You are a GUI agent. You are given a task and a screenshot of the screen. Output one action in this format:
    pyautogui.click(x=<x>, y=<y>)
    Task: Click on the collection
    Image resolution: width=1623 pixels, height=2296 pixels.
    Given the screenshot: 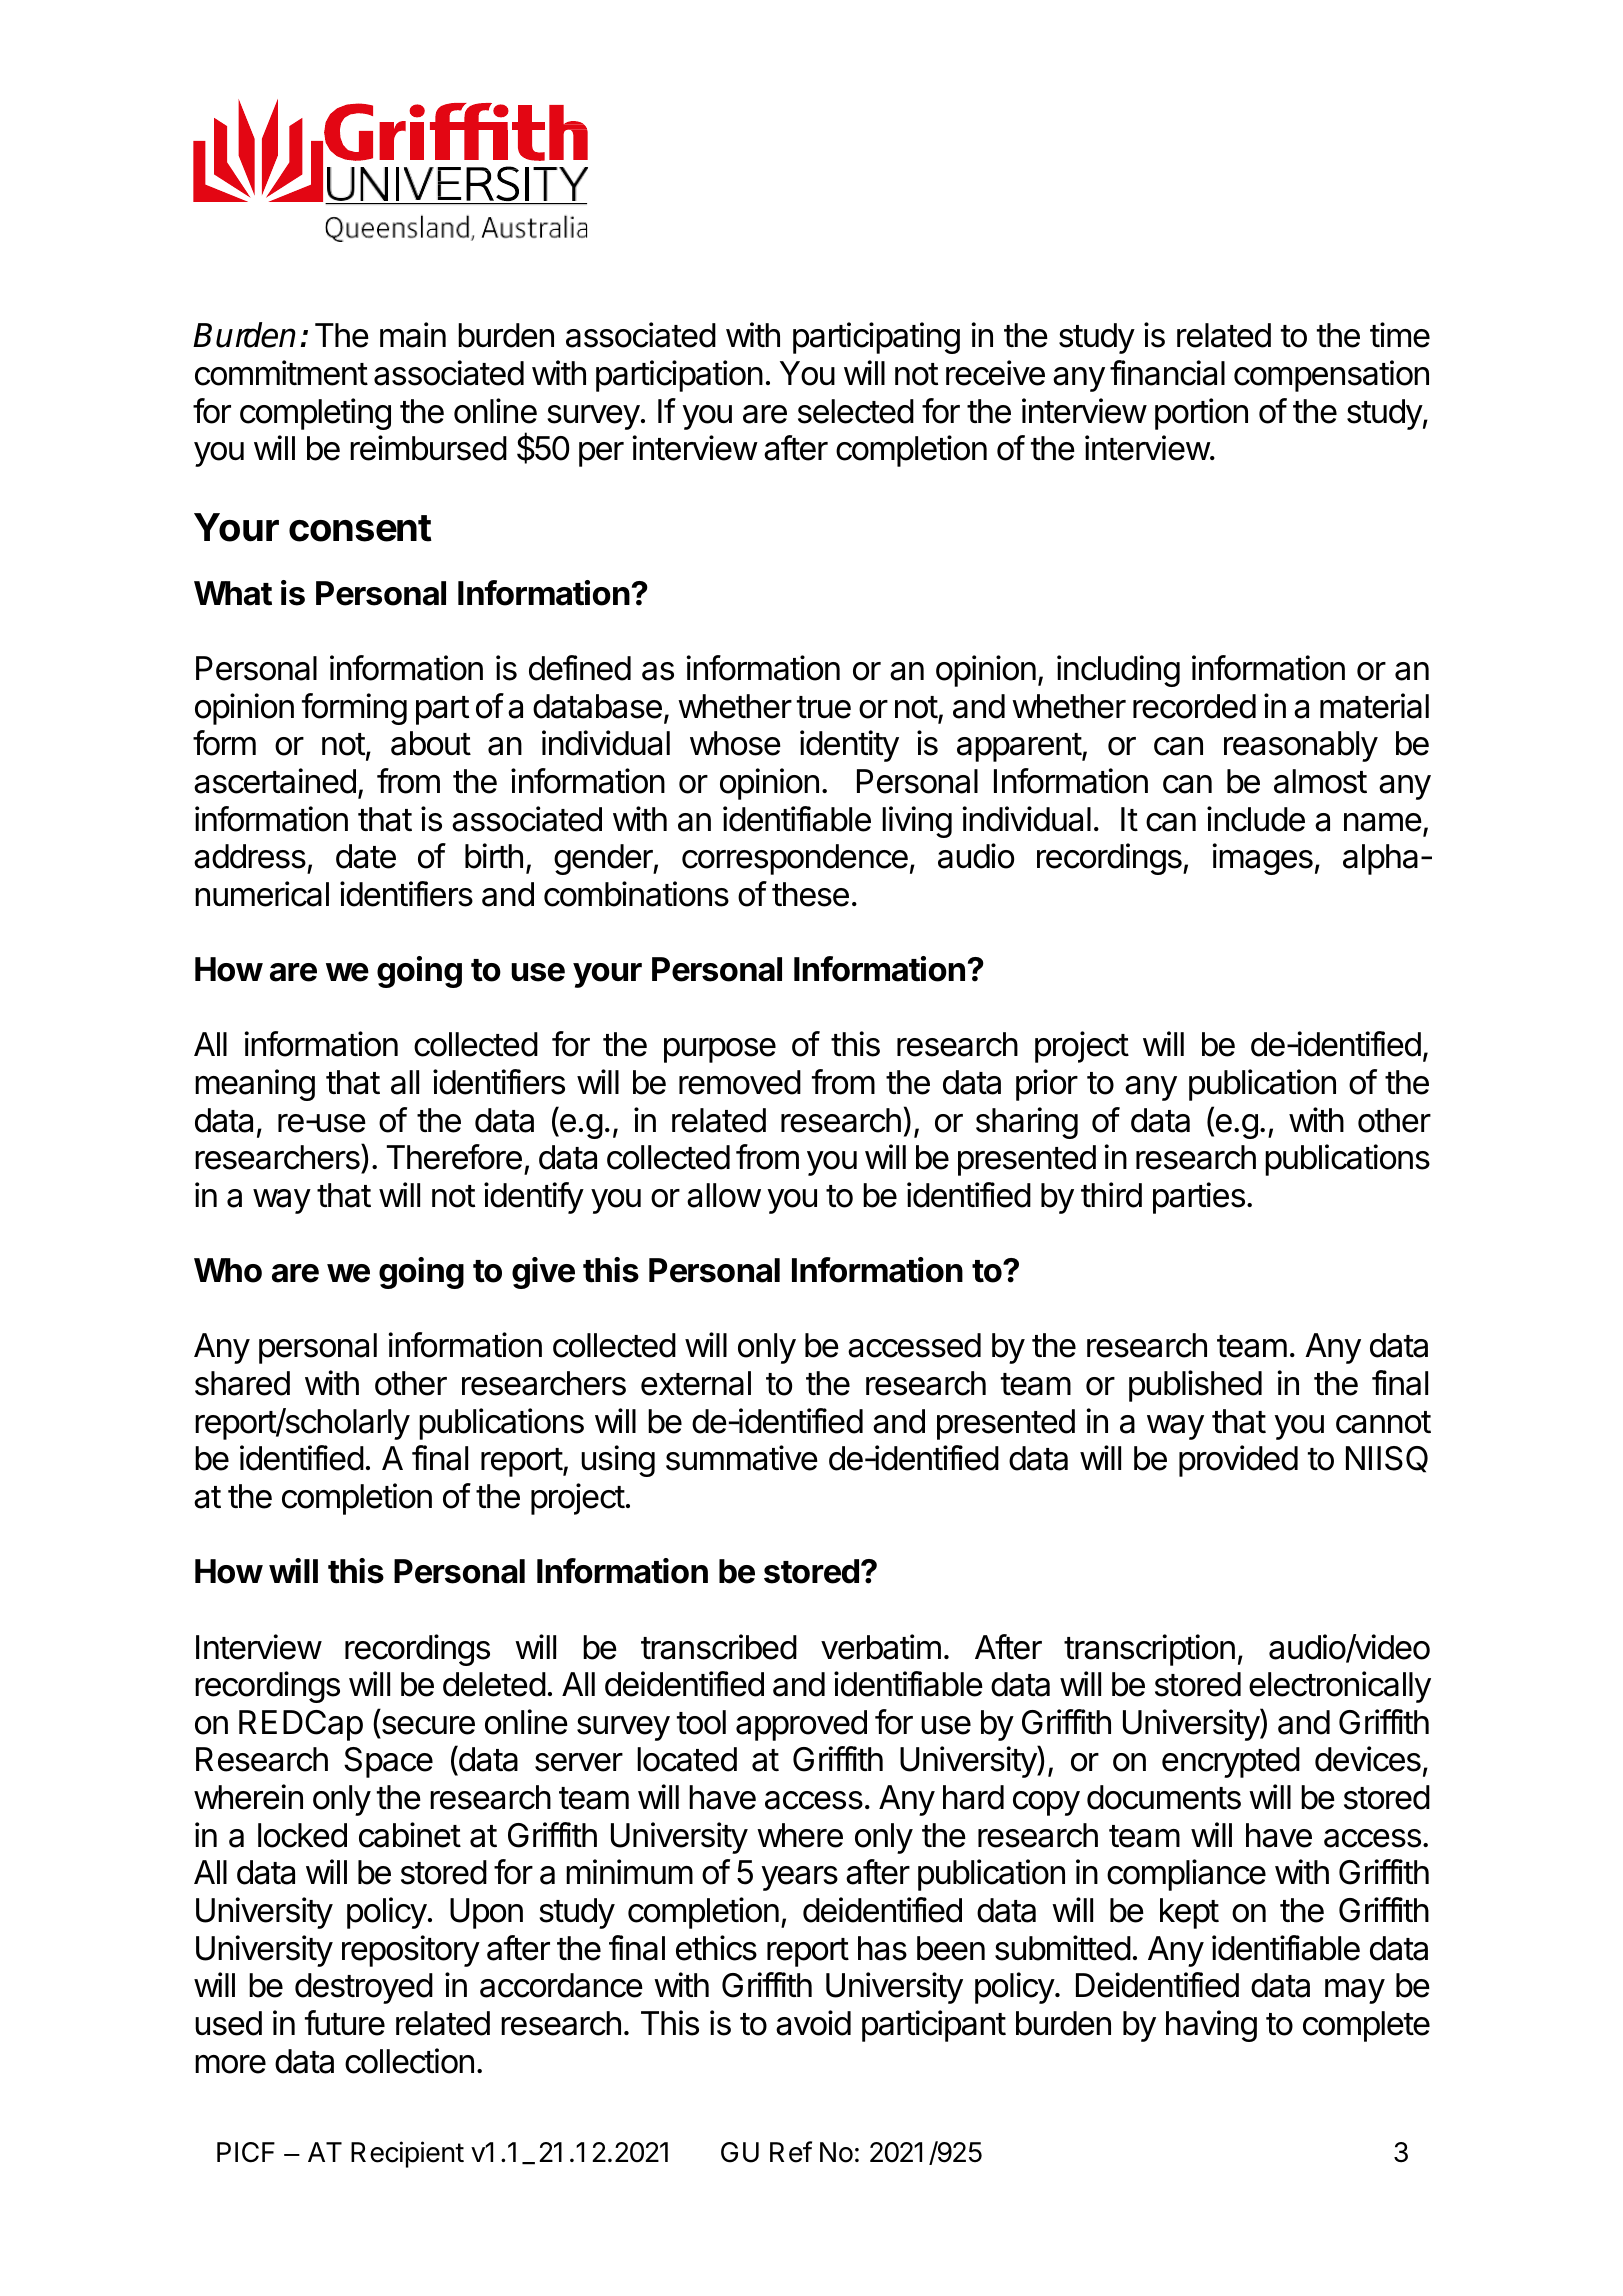 What is the action you would take?
    pyautogui.click(x=409, y=2061)
